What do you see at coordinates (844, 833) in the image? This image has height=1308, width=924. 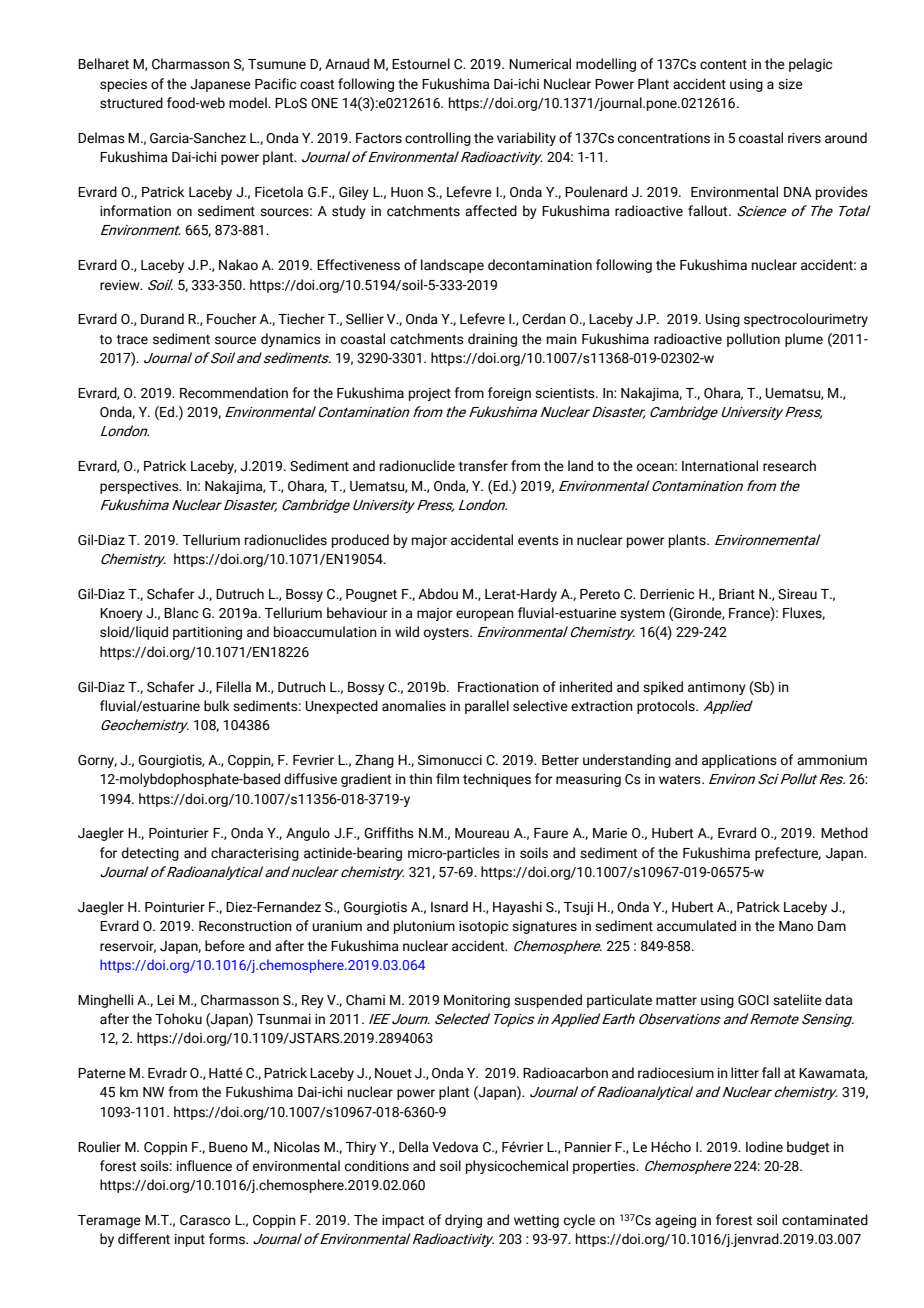 I see `Method` at bounding box center [844, 833].
